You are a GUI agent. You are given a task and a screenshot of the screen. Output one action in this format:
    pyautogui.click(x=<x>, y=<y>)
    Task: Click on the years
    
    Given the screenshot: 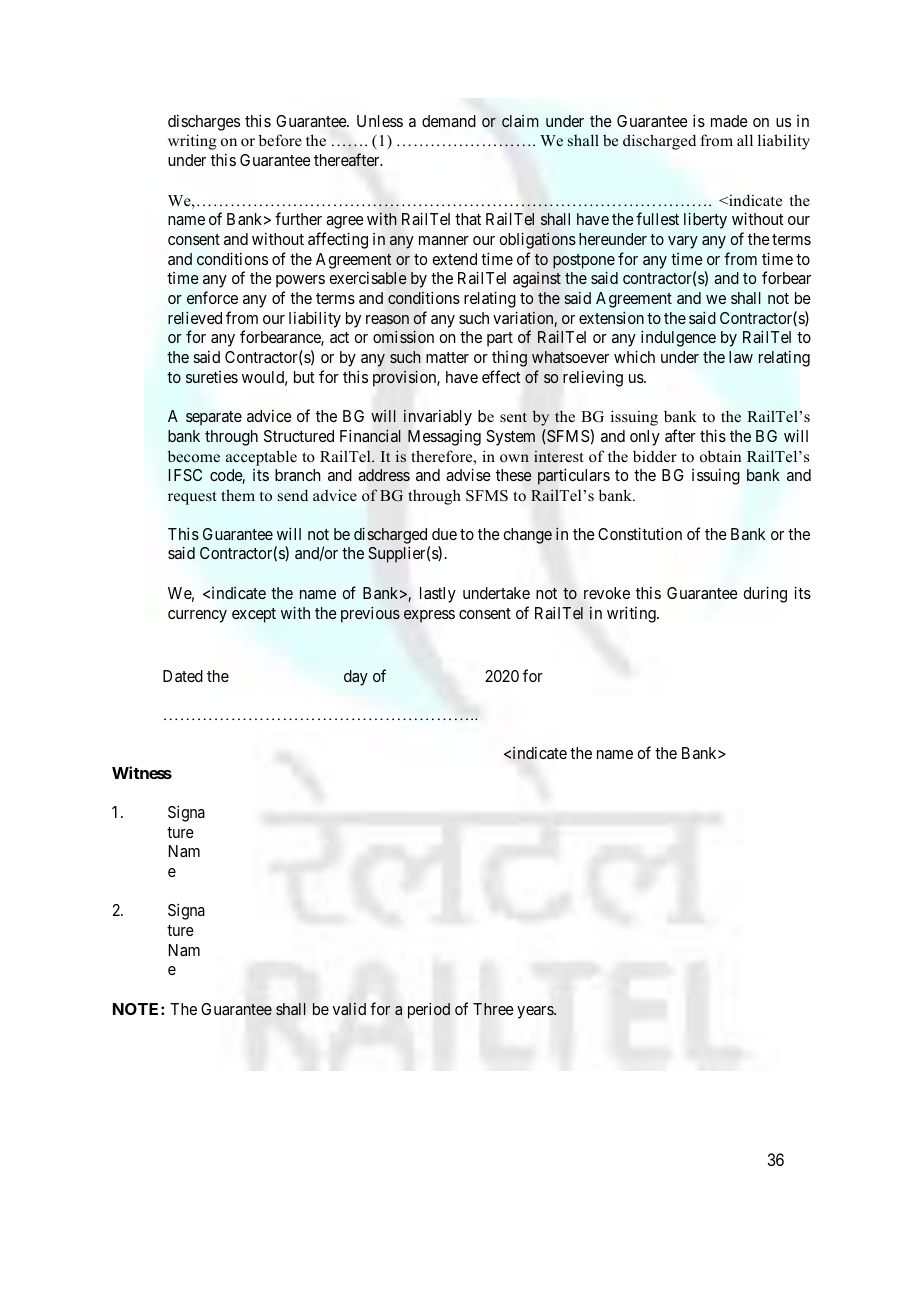 What is the action you would take?
    pyautogui.click(x=536, y=1012)
